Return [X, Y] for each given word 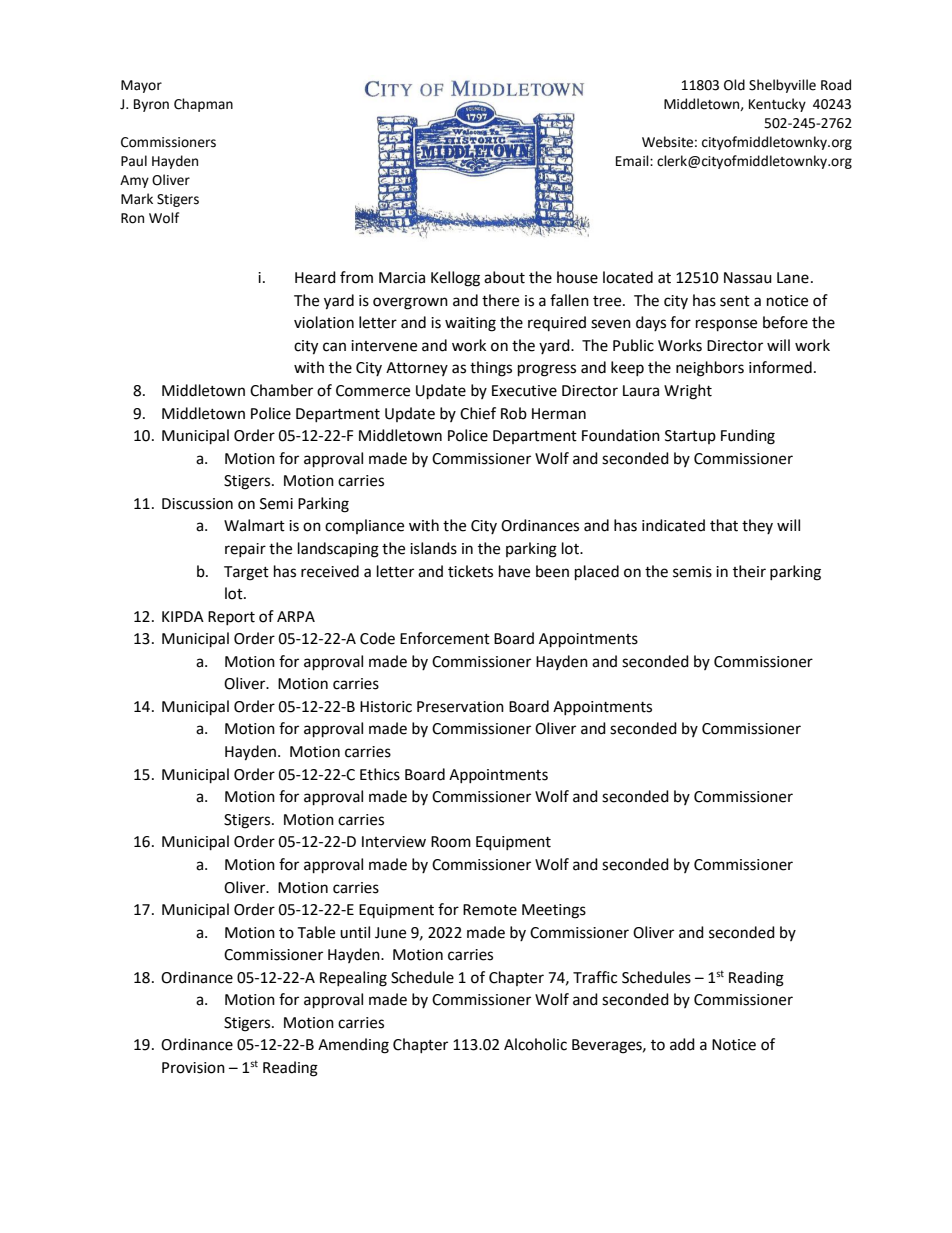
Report [231, 618]
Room [451, 842]
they [757, 526]
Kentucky [777, 105]
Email [633, 161]
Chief [478, 413]
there [500, 300]
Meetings [554, 911]
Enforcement [445, 638]
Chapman [203, 105]
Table [316, 932]
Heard [315, 277]
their [749, 571]
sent [735, 301]
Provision [193, 1068]
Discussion [197, 504]
